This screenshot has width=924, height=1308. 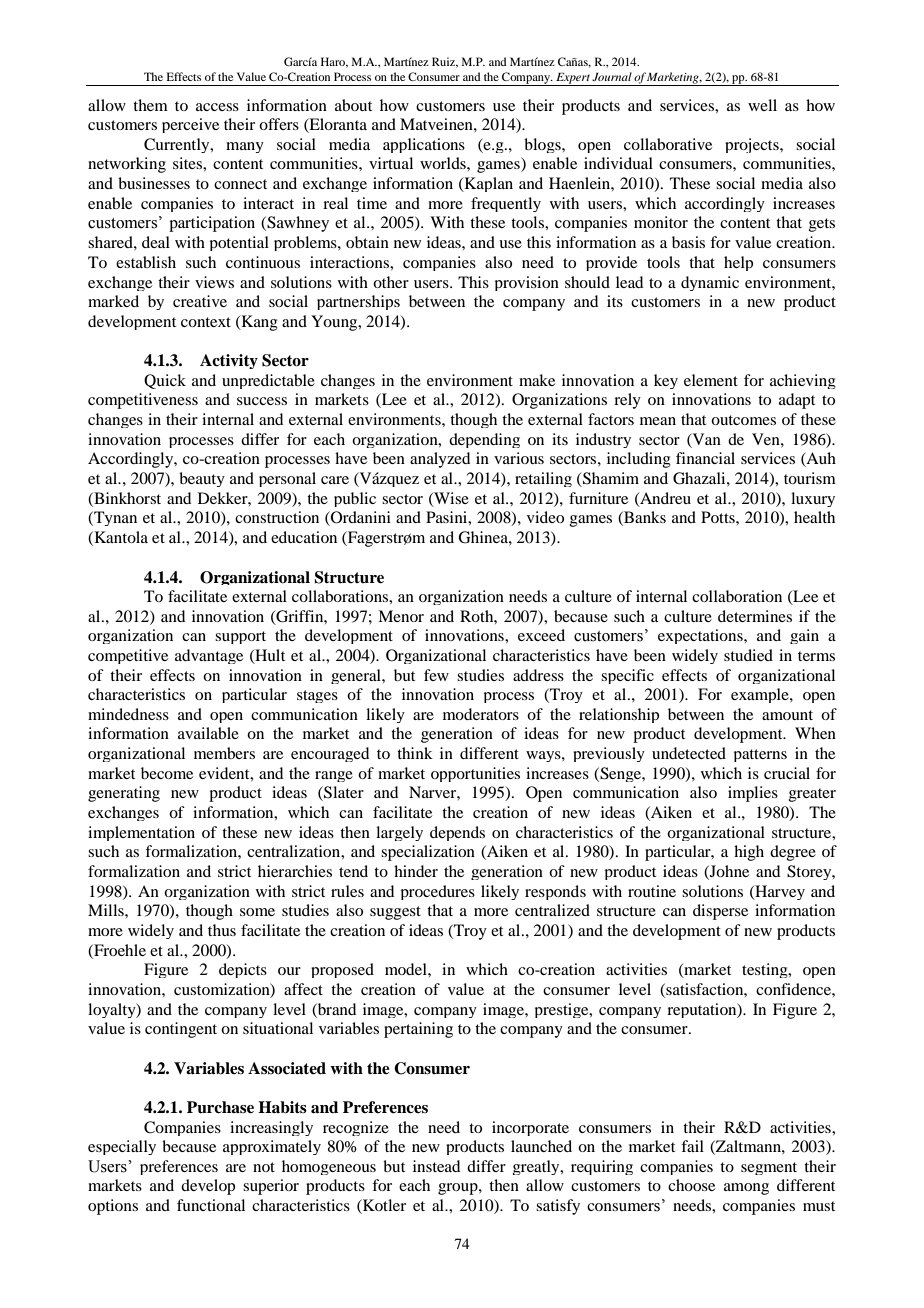 What do you see at coordinates (445, 62) in the screenshot?
I see `Ruiz` at bounding box center [445, 62].
